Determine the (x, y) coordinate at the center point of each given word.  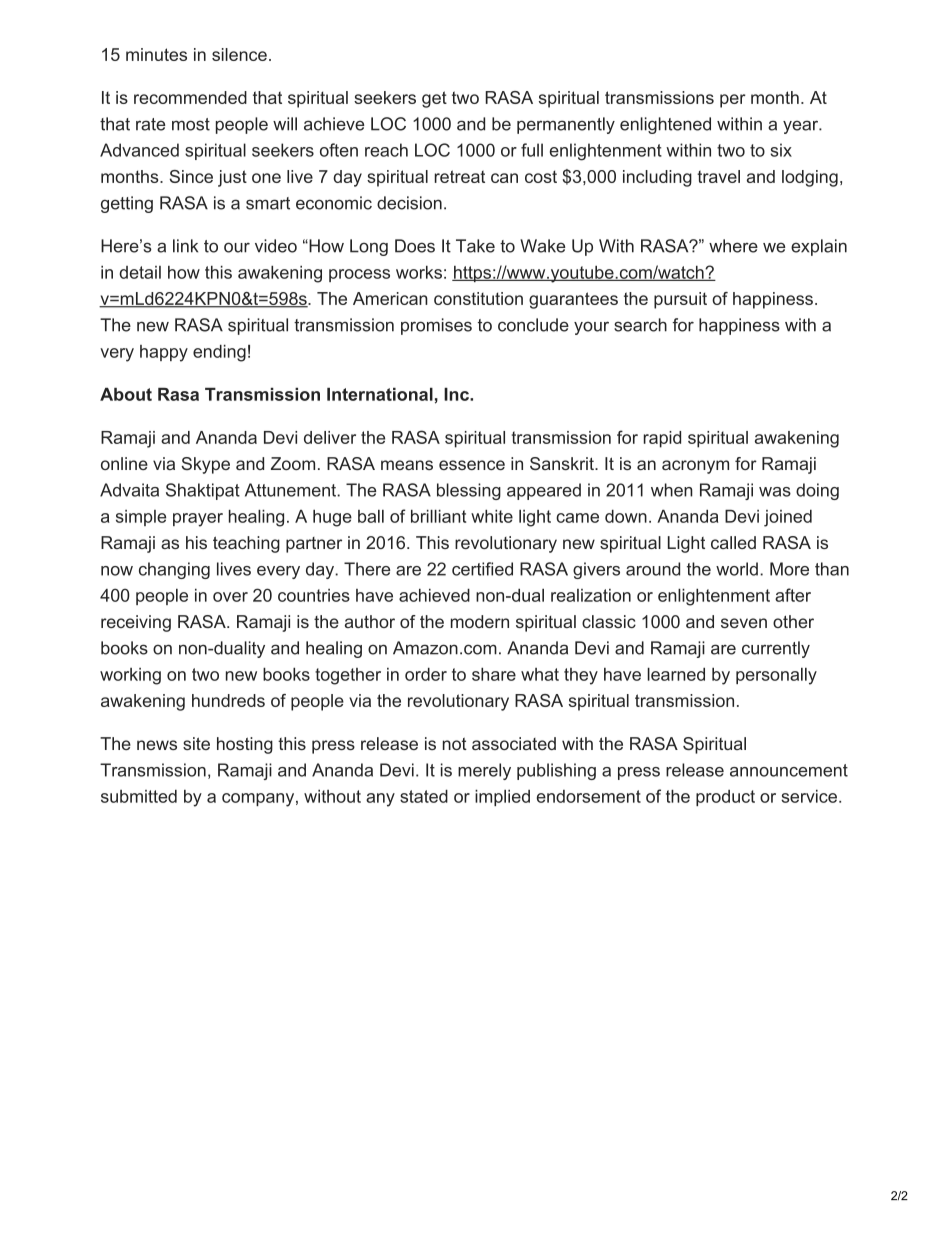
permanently (566, 125)
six (781, 150)
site (196, 743)
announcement (789, 770)
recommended (190, 97)
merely (484, 771)
